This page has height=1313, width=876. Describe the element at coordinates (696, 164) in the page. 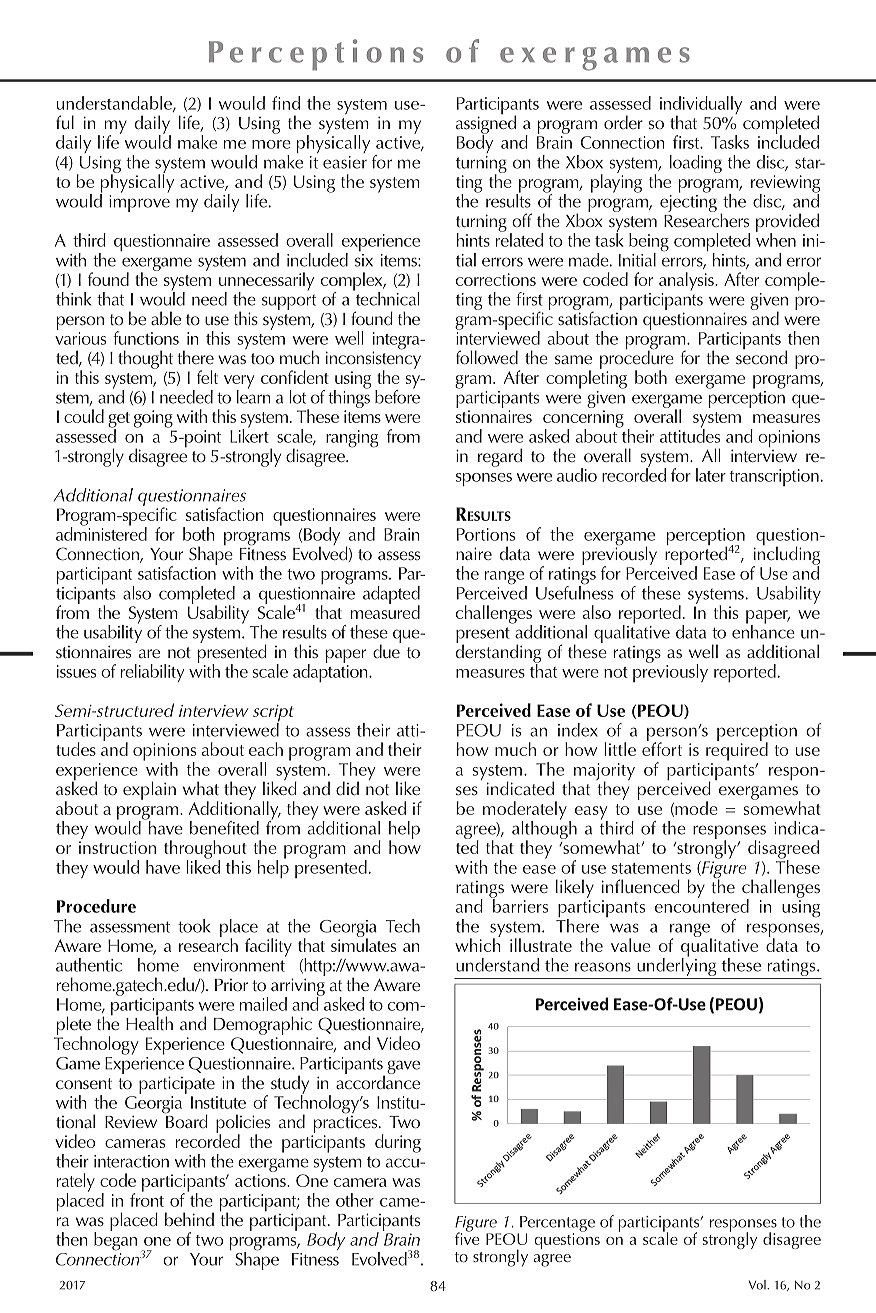

I see `loading` at that location.
